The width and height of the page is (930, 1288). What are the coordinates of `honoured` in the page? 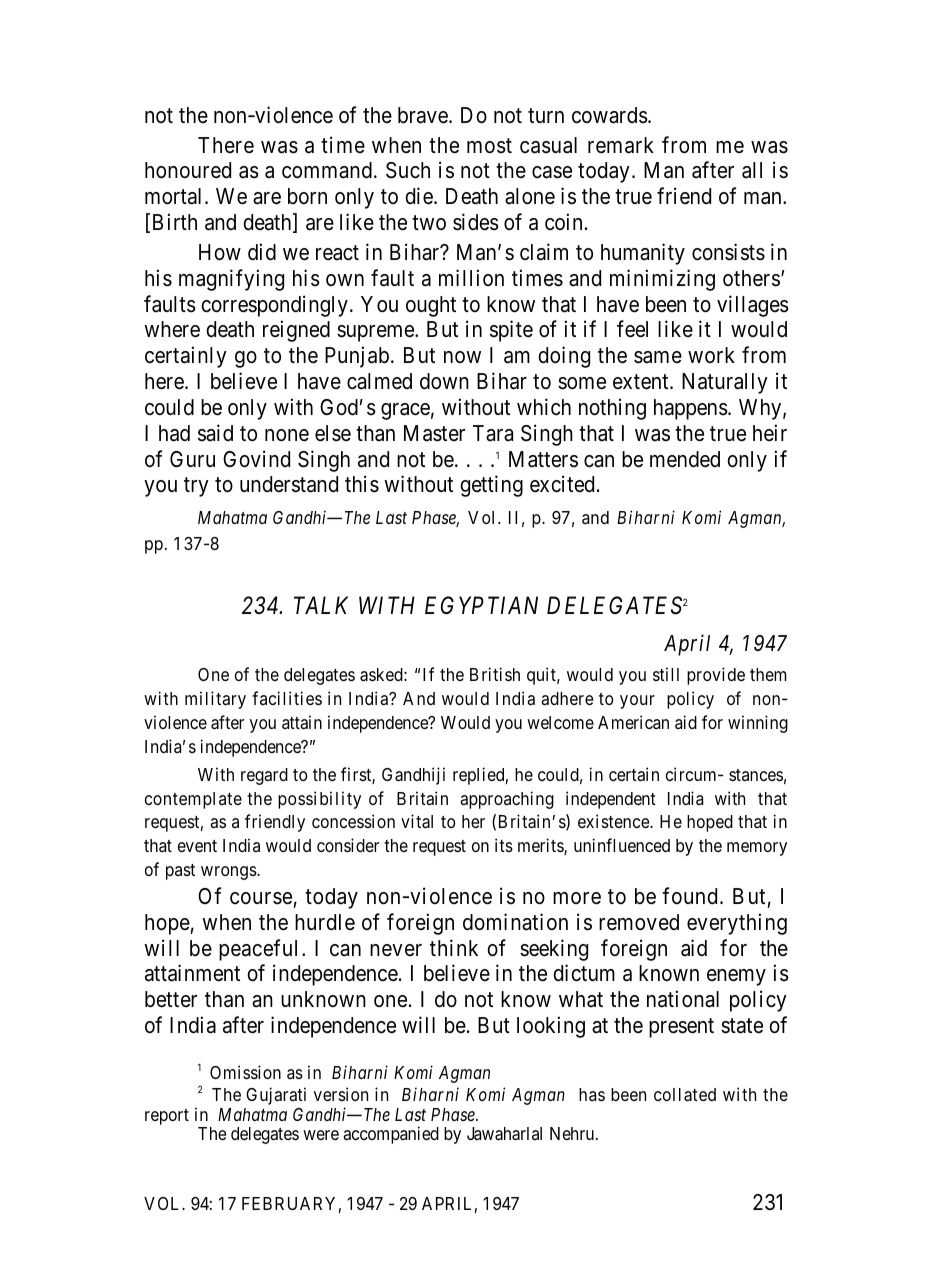 It's located at (188, 170).
